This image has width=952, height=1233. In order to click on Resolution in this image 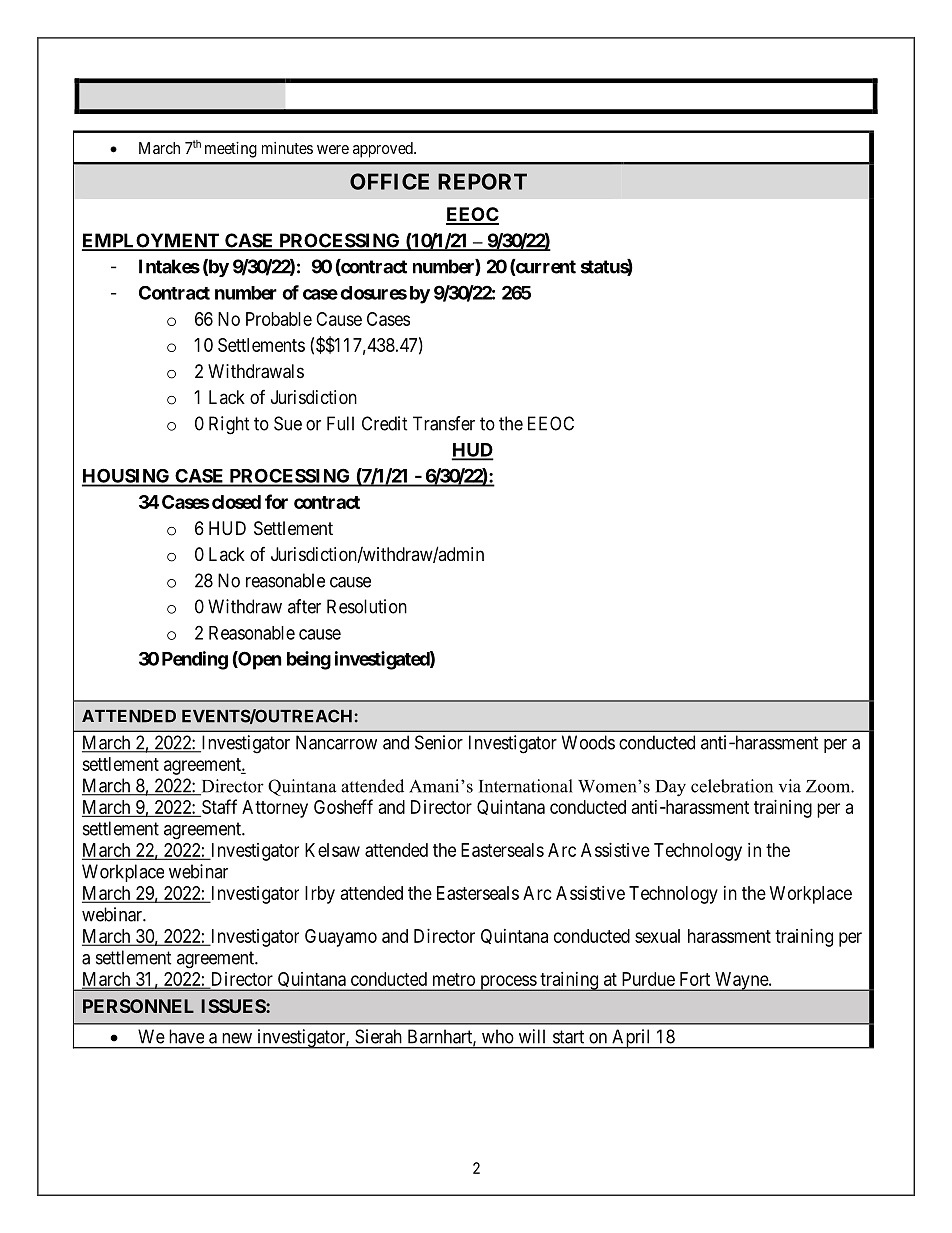, I will do `click(367, 606)`.
